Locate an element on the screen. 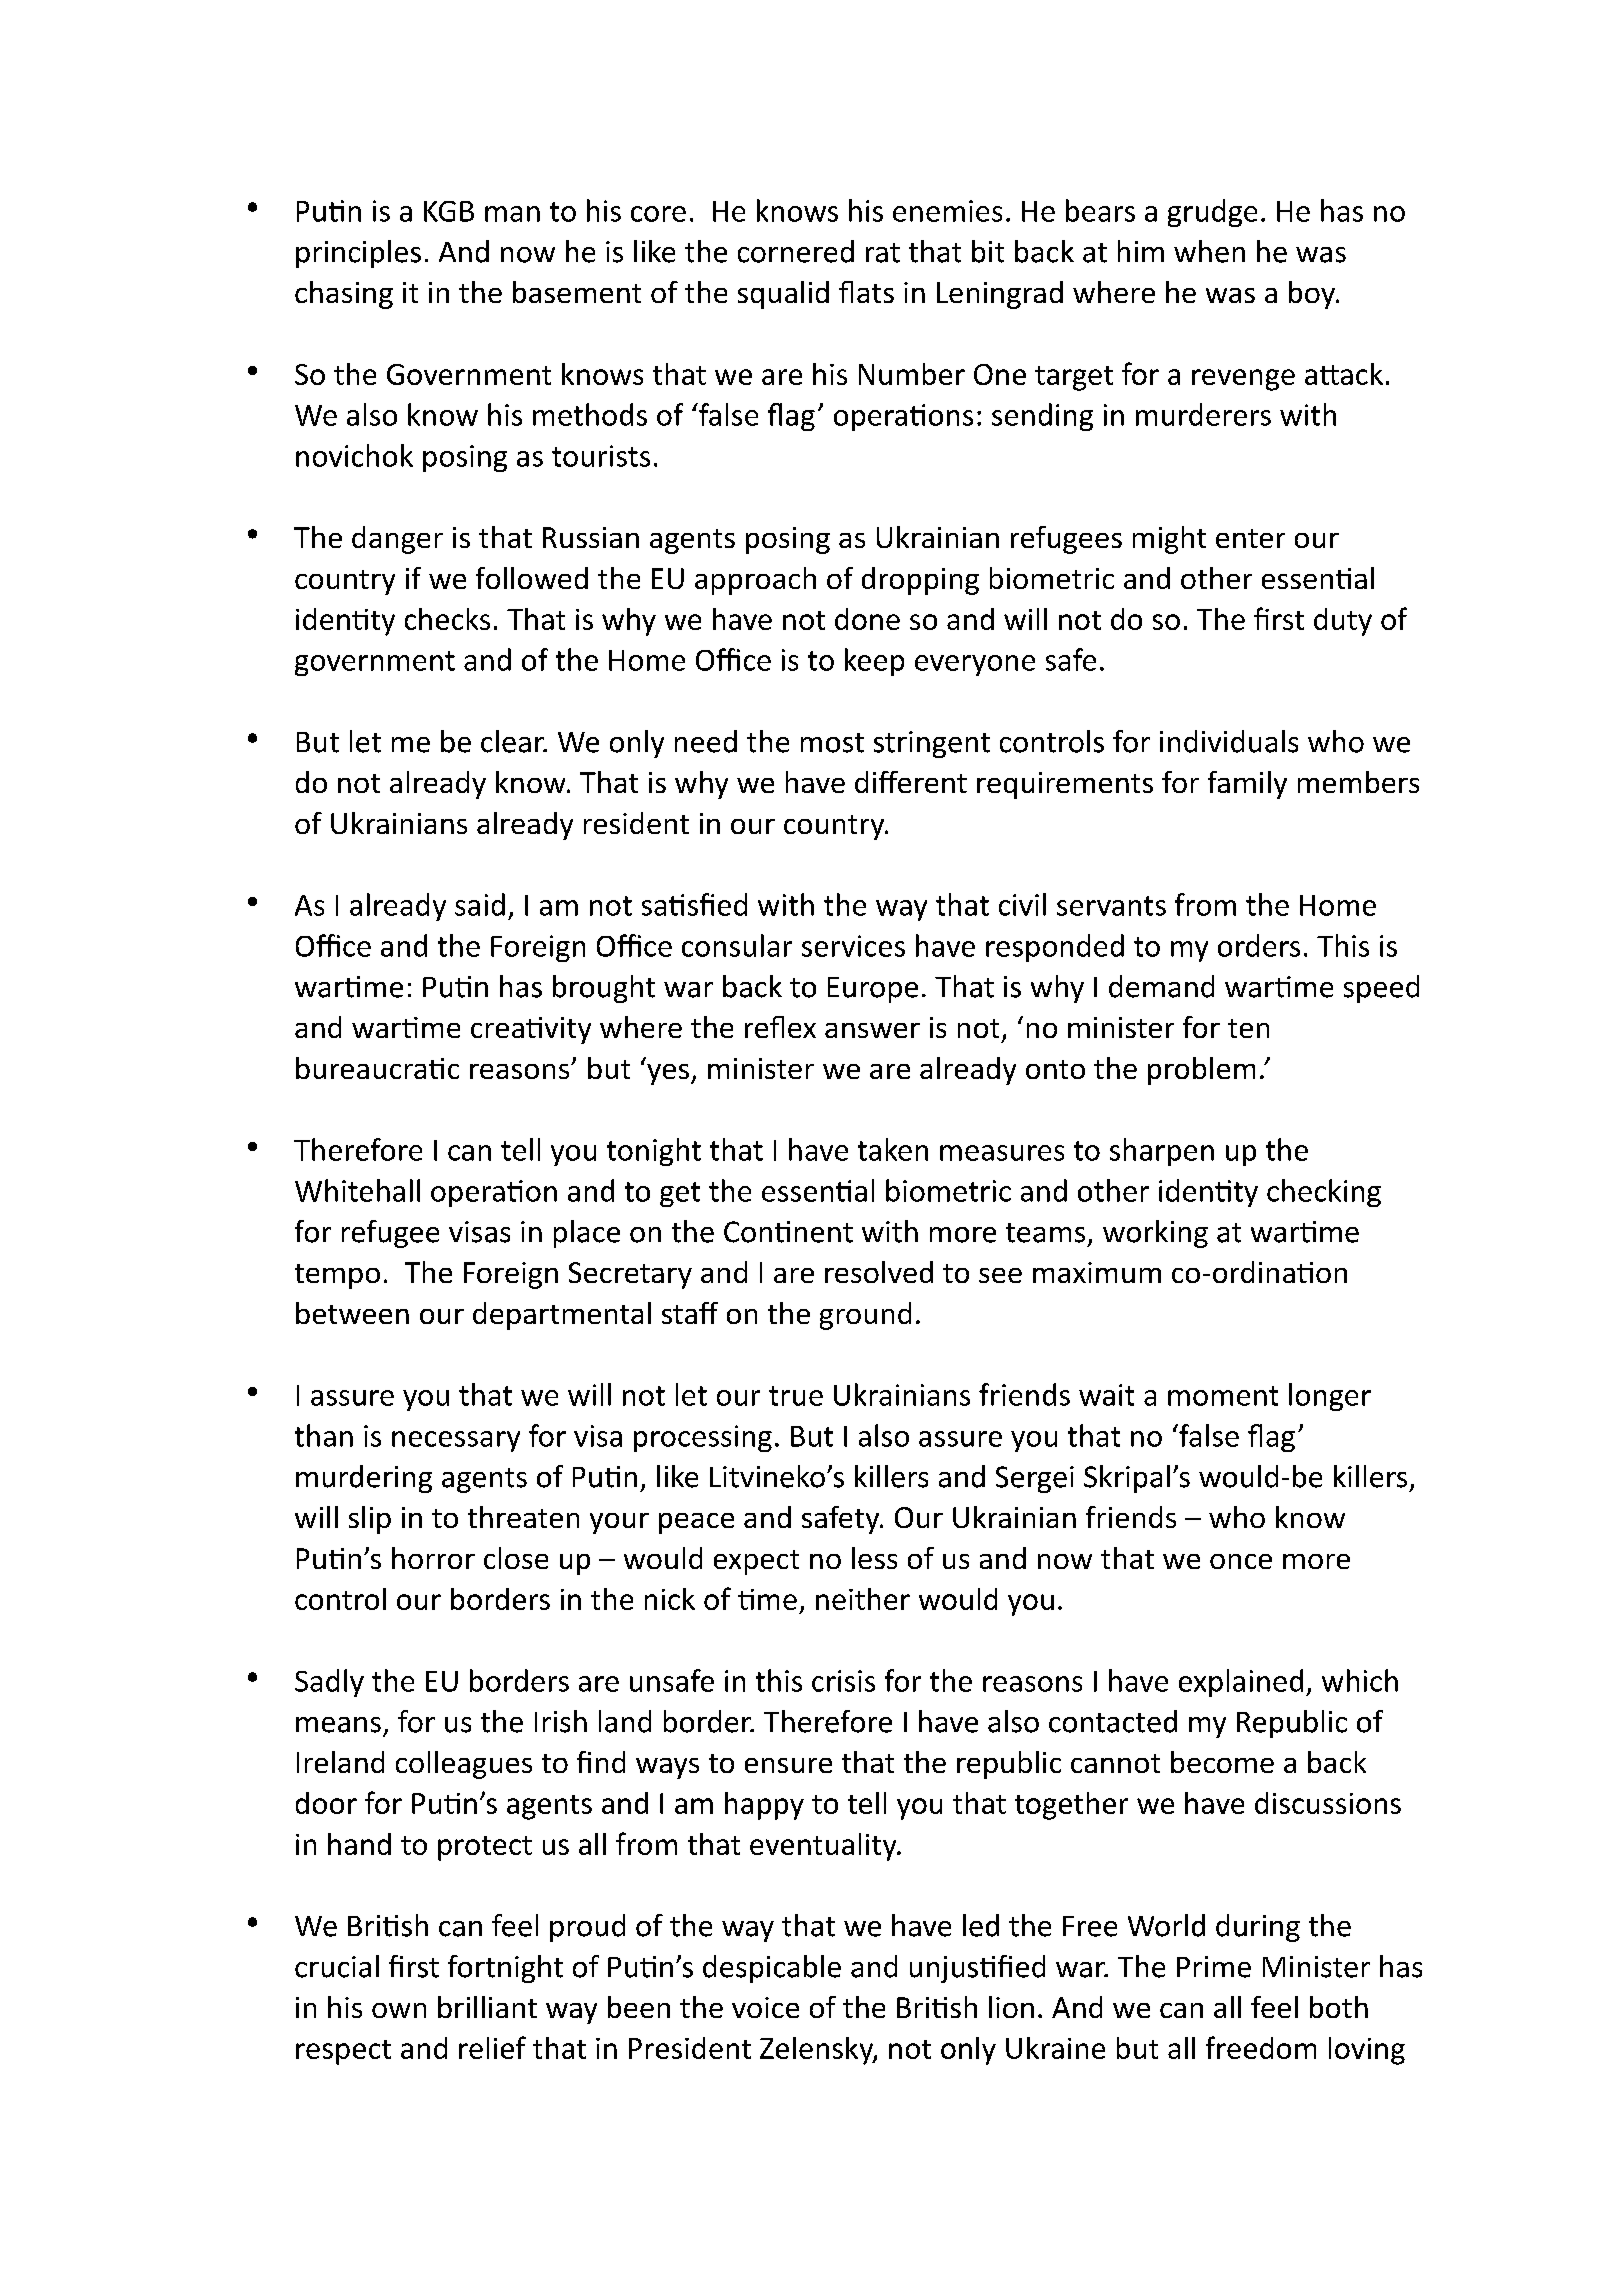 The image size is (1620, 2292). problem is located at coordinates (1201, 1071).
